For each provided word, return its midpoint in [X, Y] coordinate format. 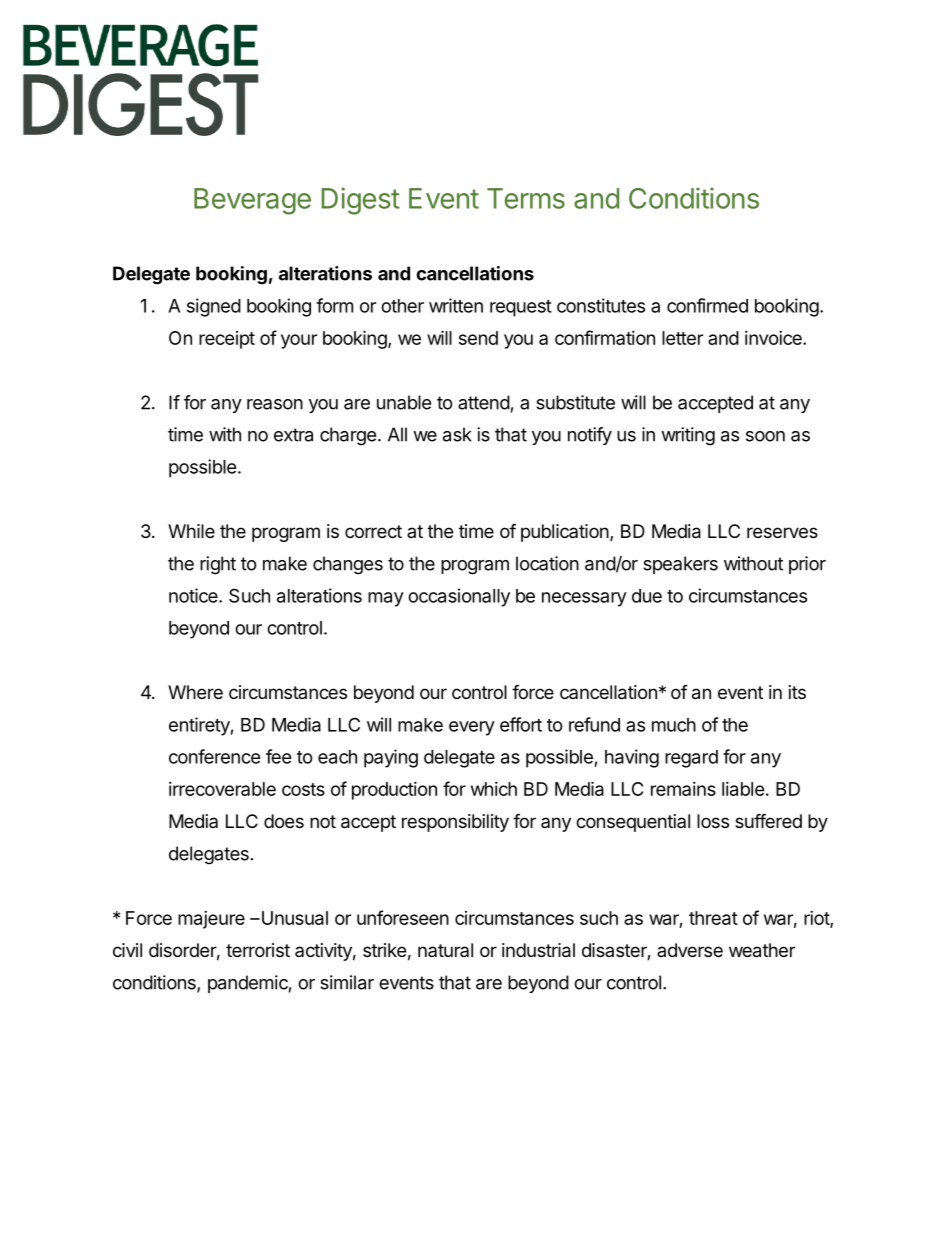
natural [445, 950]
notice [194, 595]
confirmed [707, 305]
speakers [680, 565]
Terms [526, 198]
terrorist [258, 950]
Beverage [252, 201]
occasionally [459, 597]
